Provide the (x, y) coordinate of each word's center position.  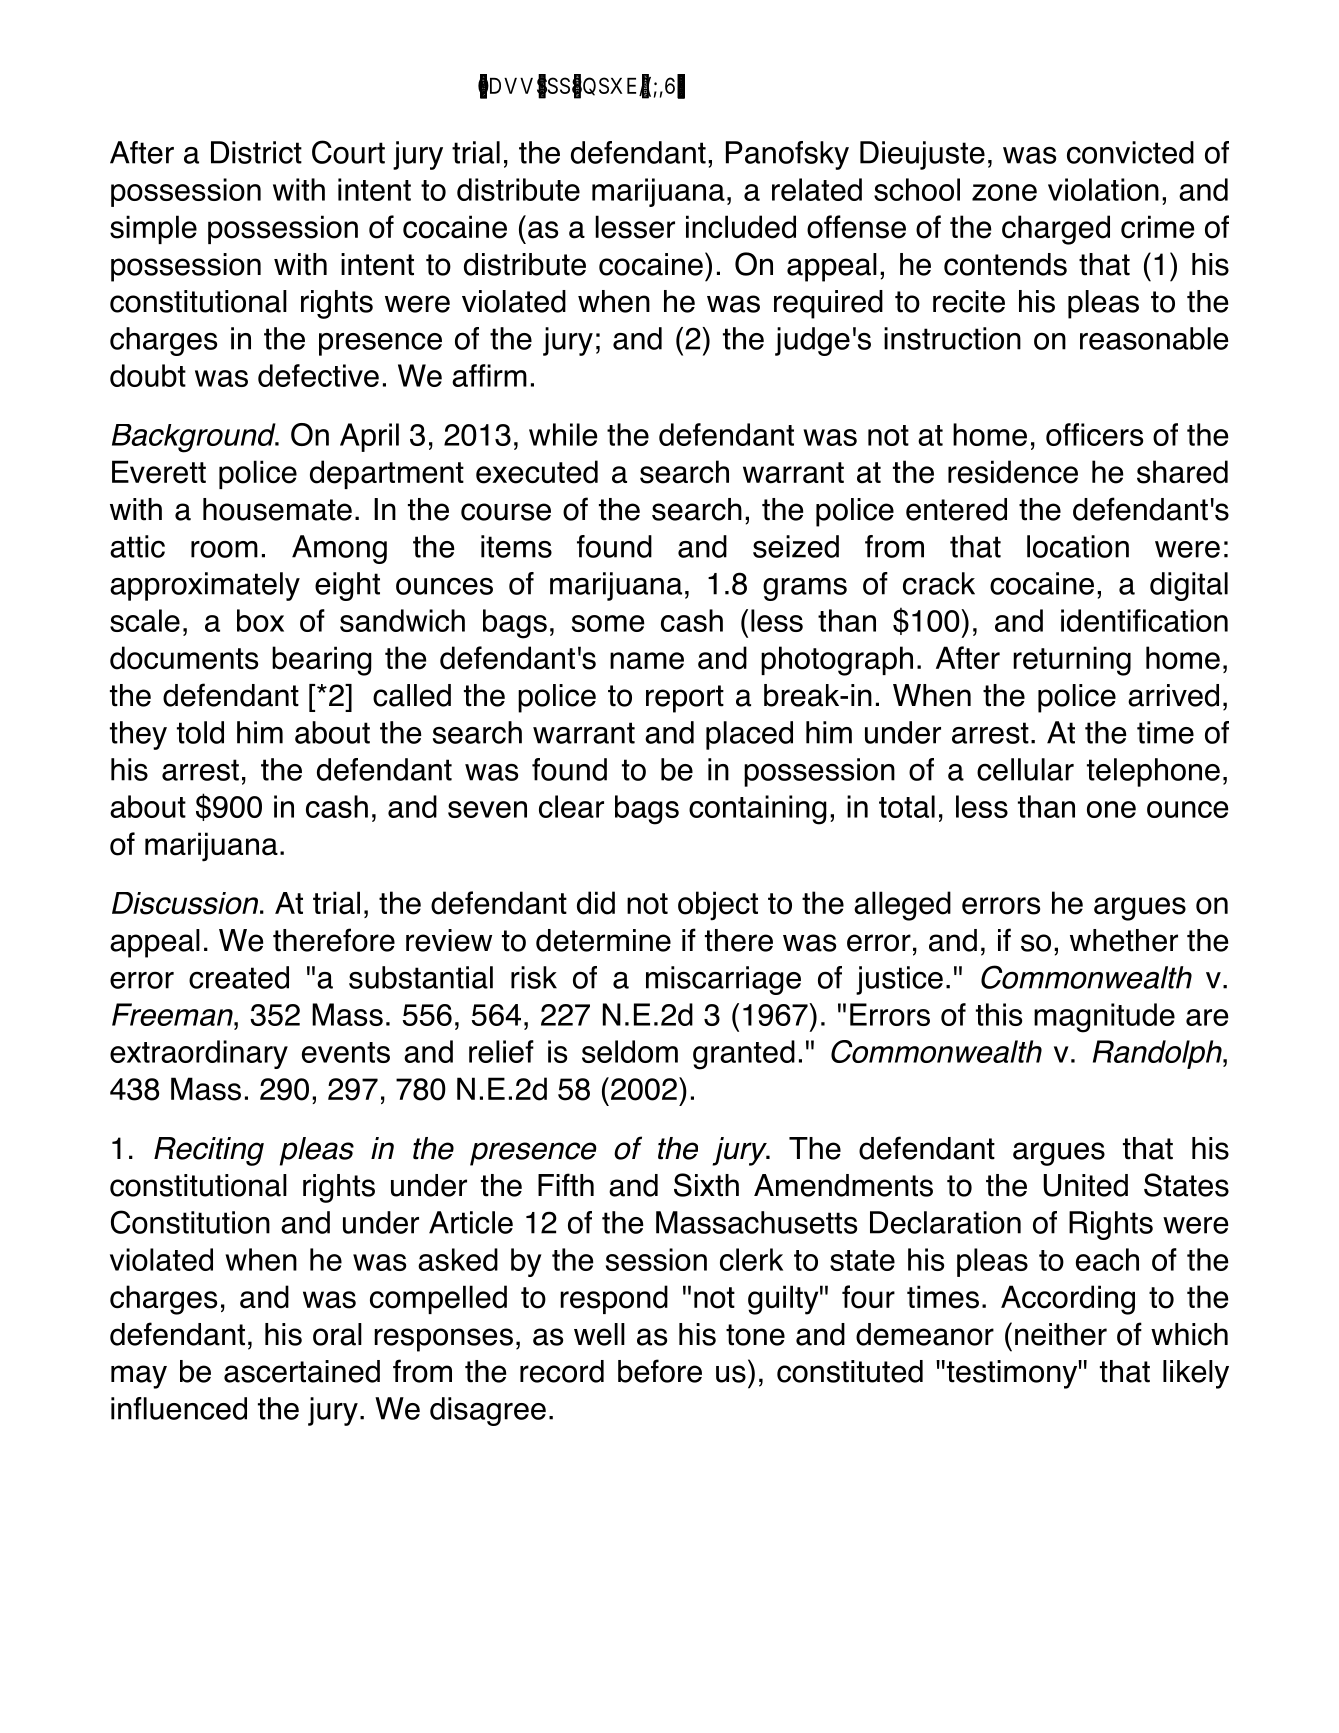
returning (1072, 661)
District (256, 152)
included (741, 227)
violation (1103, 189)
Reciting (209, 1151)
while (563, 434)
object (718, 906)
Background (195, 438)
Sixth (706, 1185)
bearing (322, 661)
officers (1094, 434)
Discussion (186, 903)
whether (1124, 940)
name (647, 661)
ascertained (302, 1371)
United (1085, 1185)
